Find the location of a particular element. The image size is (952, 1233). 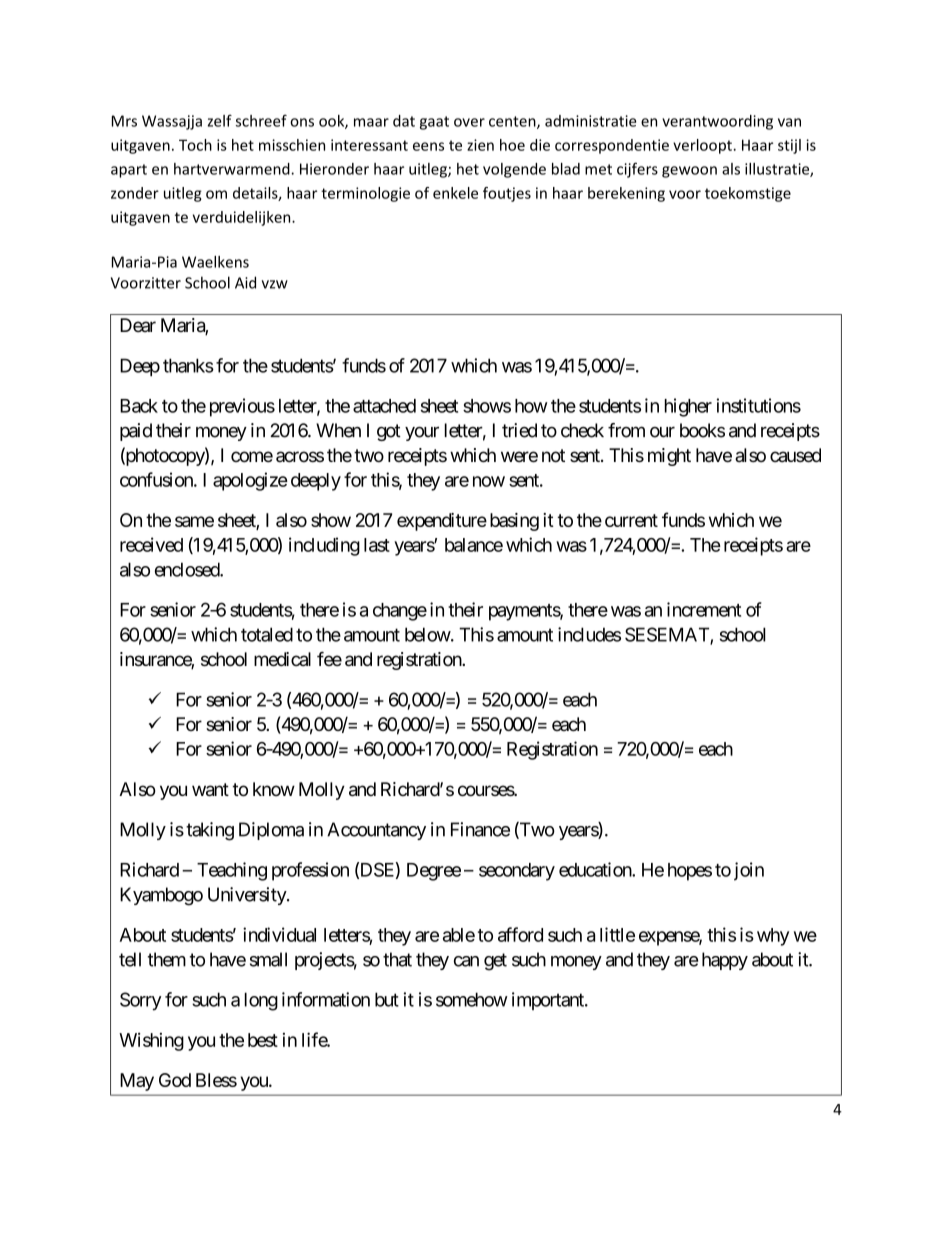

van is located at coordinates (789, 122).
